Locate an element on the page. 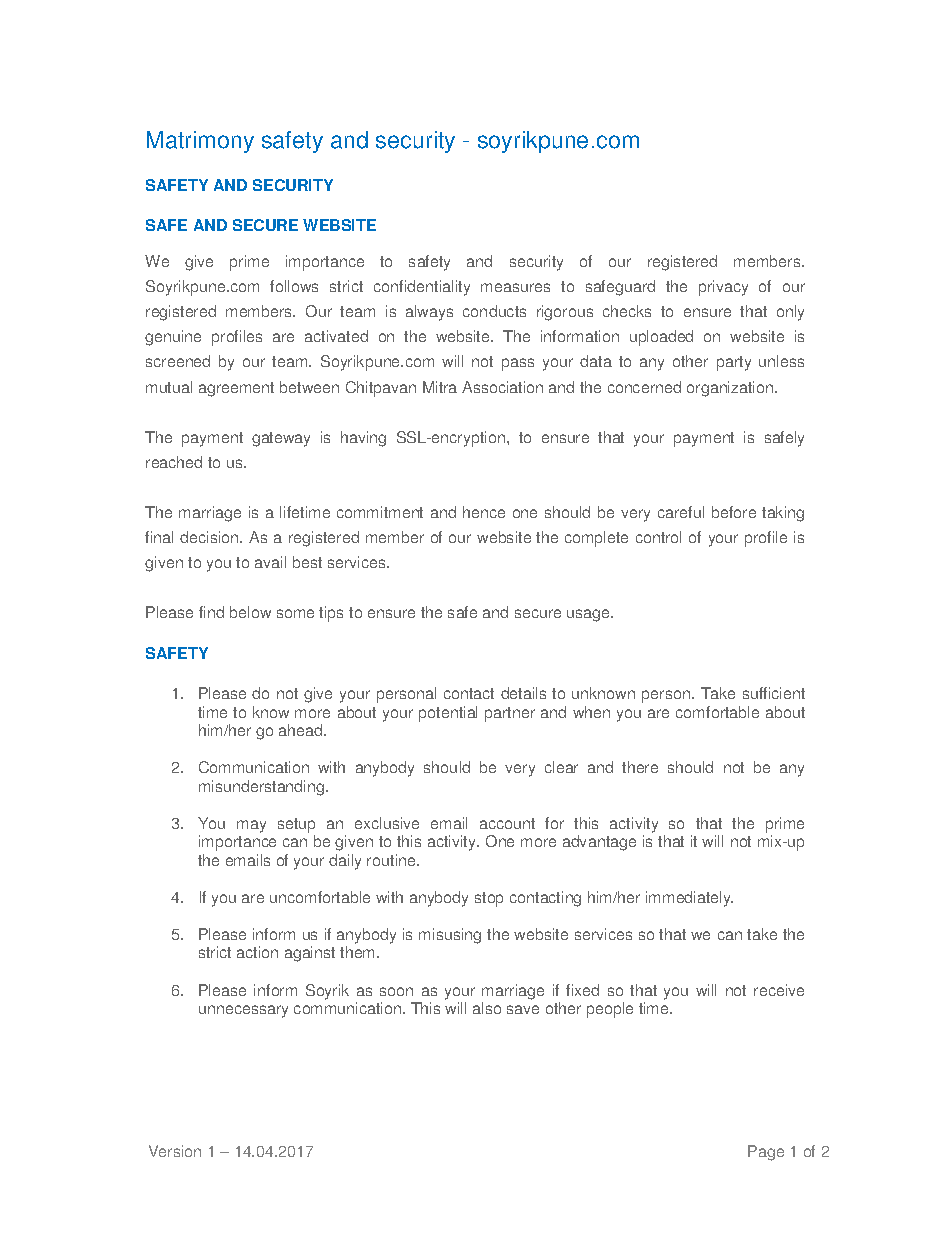 Image resolution: width=952 pixels, height=1233 pixels. measures is located at coordinates (515, 287).
